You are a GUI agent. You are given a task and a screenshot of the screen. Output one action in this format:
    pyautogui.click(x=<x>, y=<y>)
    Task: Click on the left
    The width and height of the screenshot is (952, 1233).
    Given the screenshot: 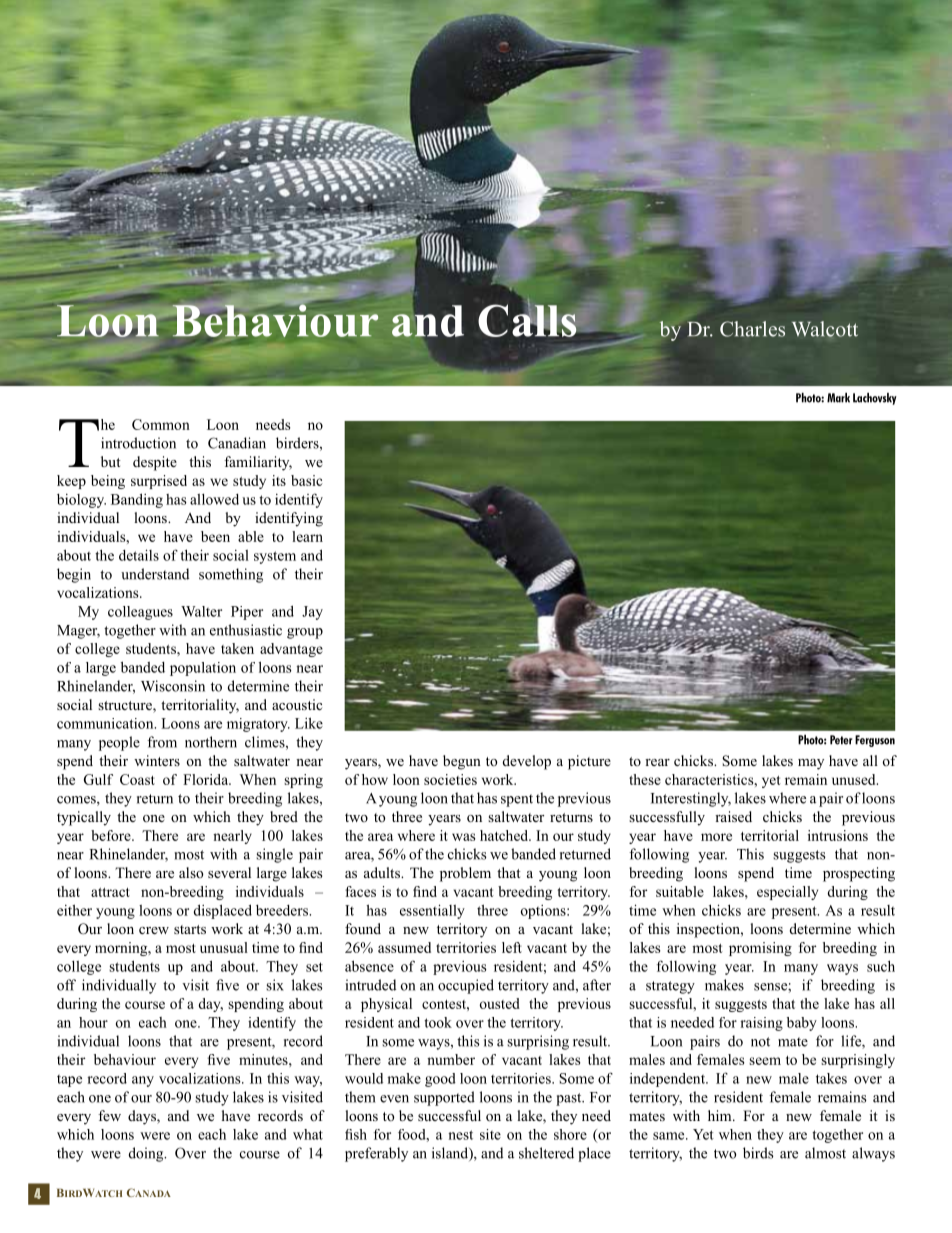 What is the action you would take?
    pyautogui.click(x=512, y=947)
